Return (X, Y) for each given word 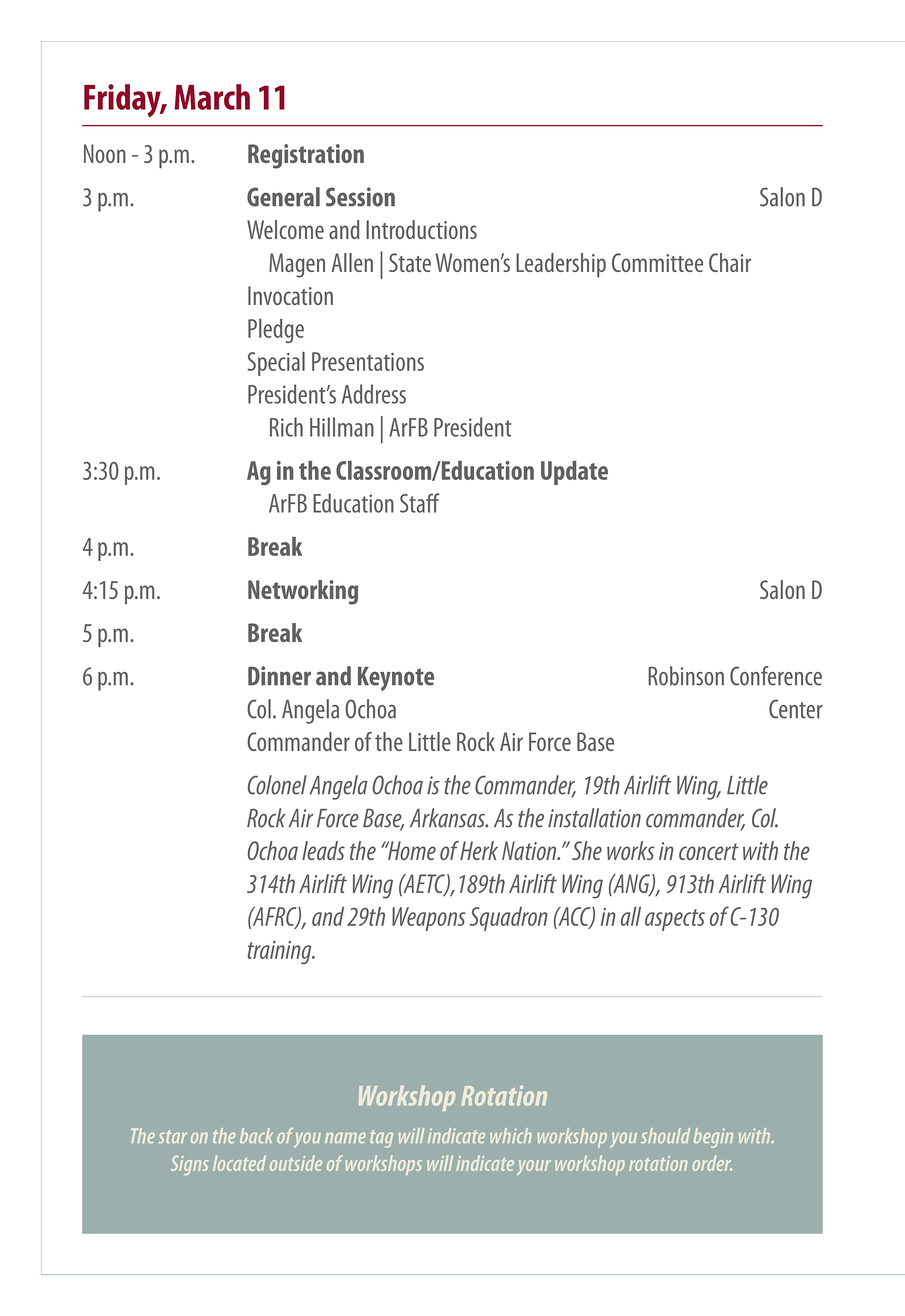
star (172, 1136)
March (212, 97)
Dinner (279, 676)
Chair (730, 262)
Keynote (396, 679)
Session (360, 197)
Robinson (686, 676)
